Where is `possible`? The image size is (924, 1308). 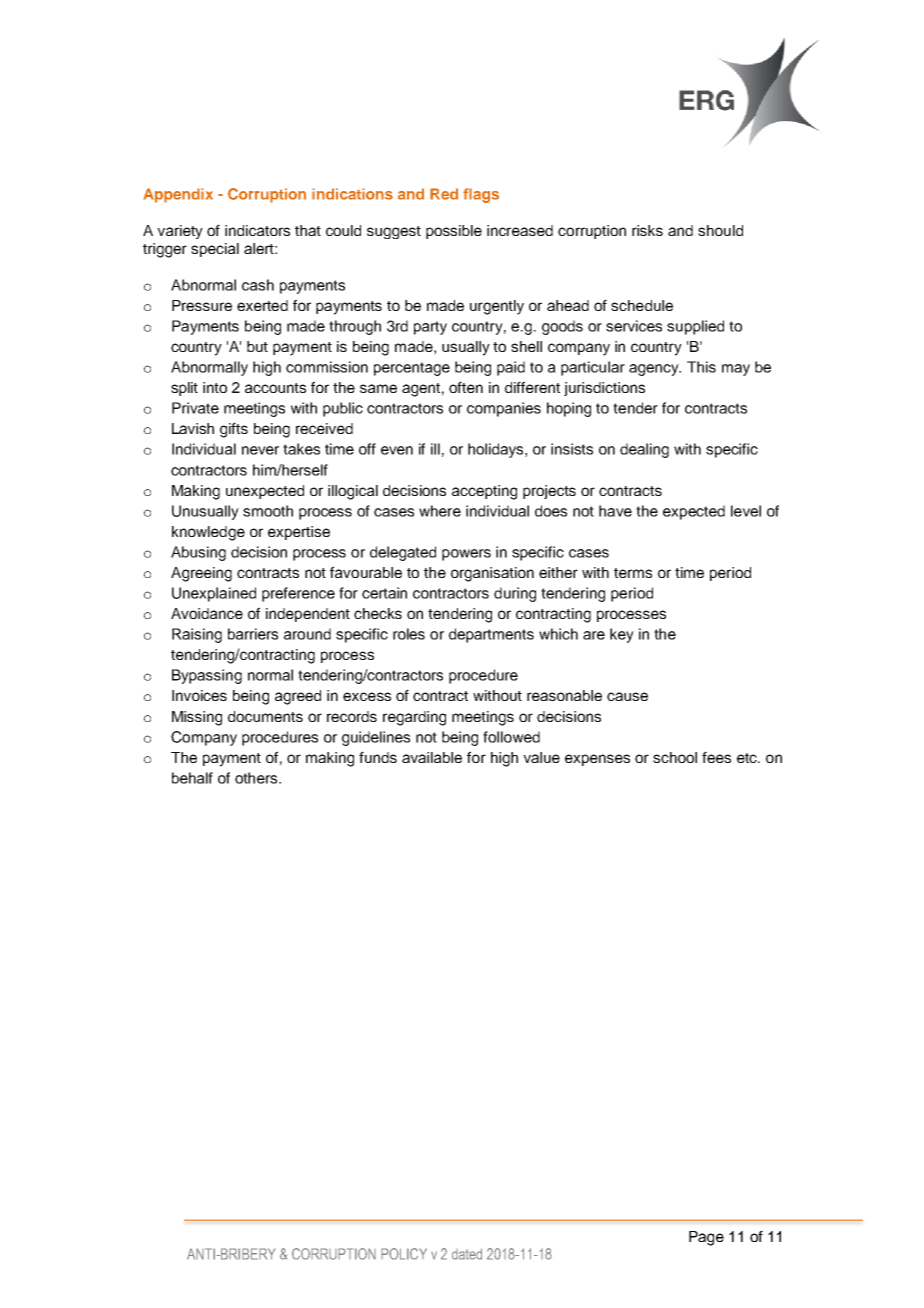 possible is located at coordinates (454, 232).
